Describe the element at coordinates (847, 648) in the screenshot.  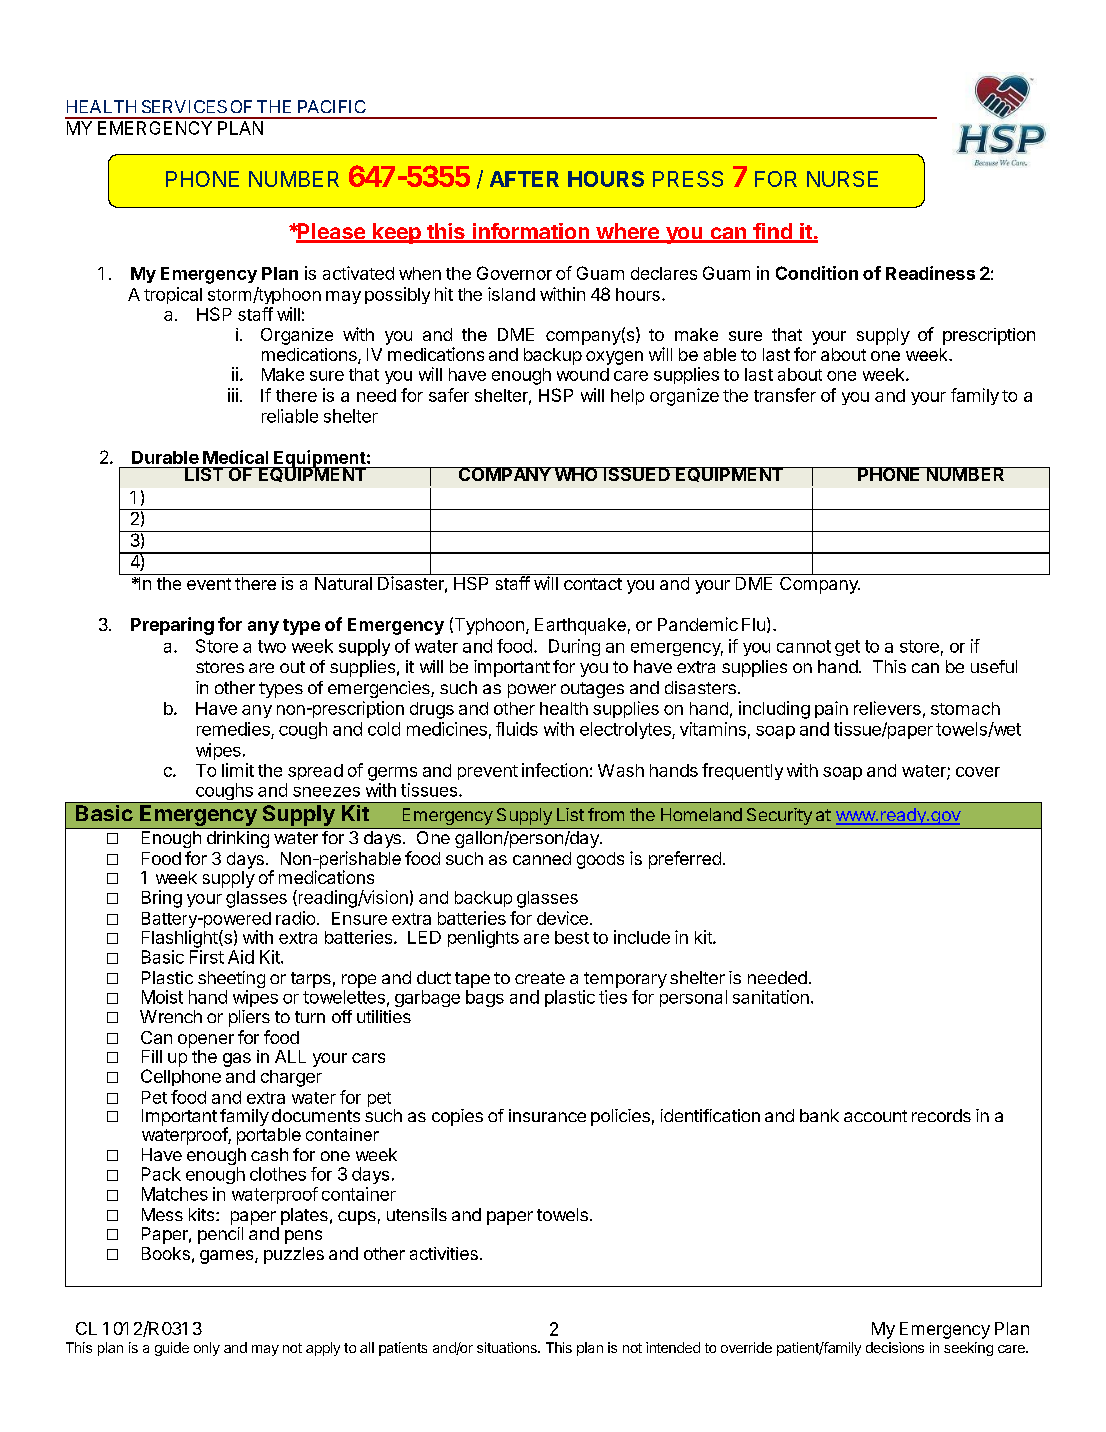
I see `get` at that location.
